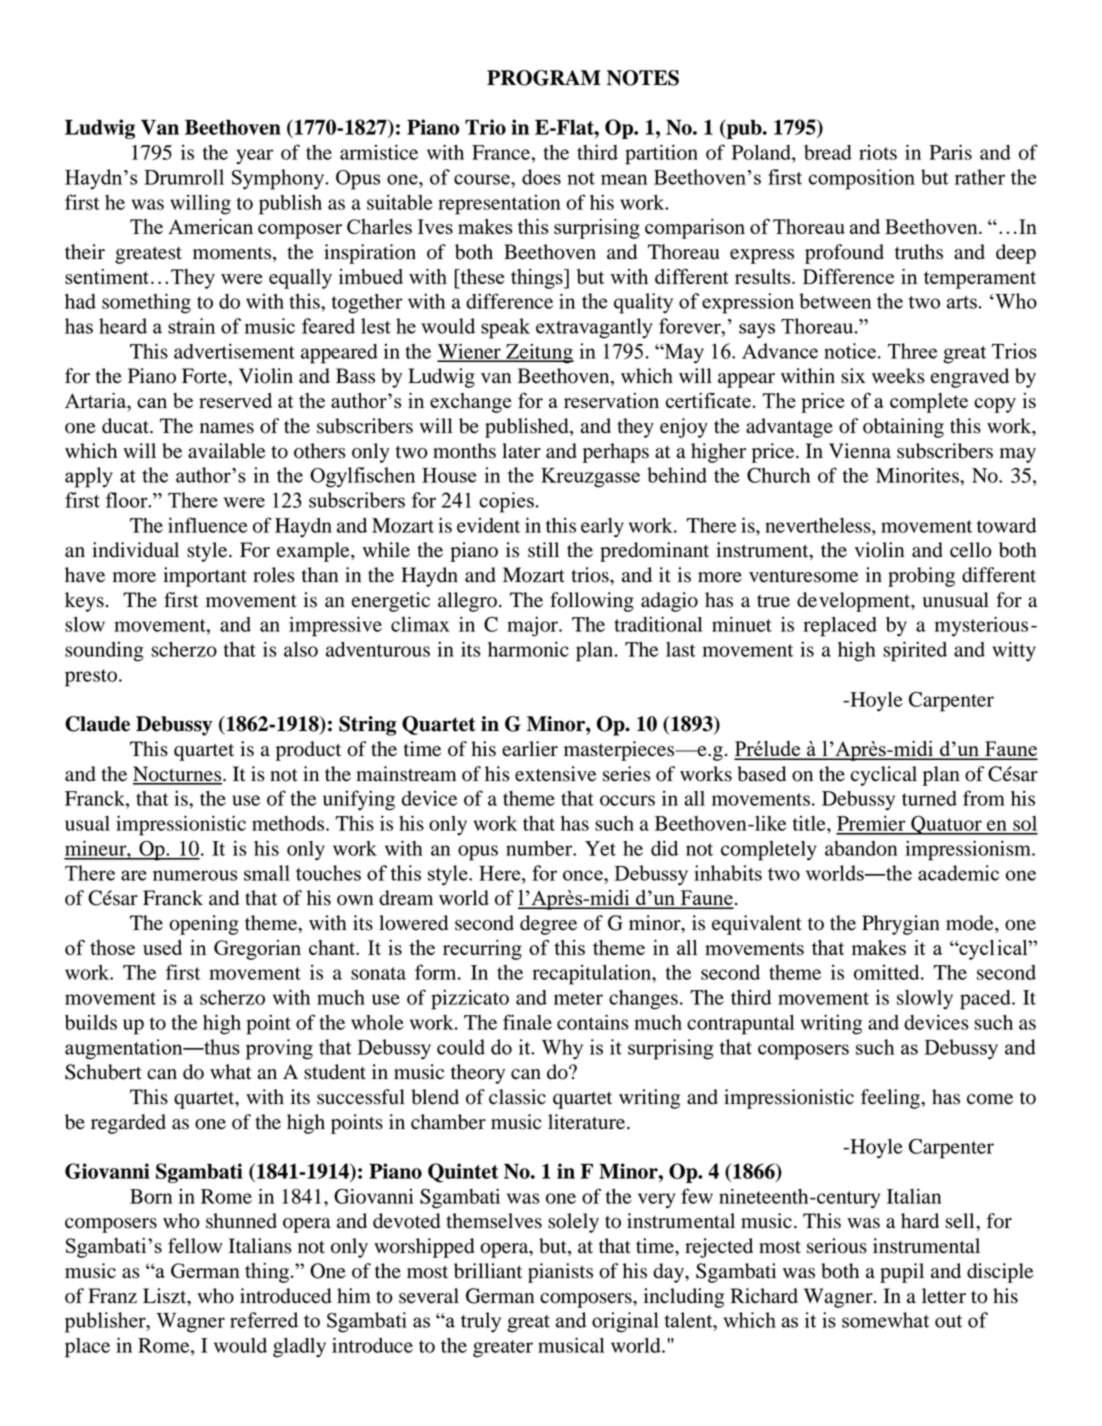 Image resolution: width=1102 pixels, height=1426 pixels. What do you see at coordinates (560, 1273) in the screenshot?
I see `pianists` at bounding box center [560, 1273].
